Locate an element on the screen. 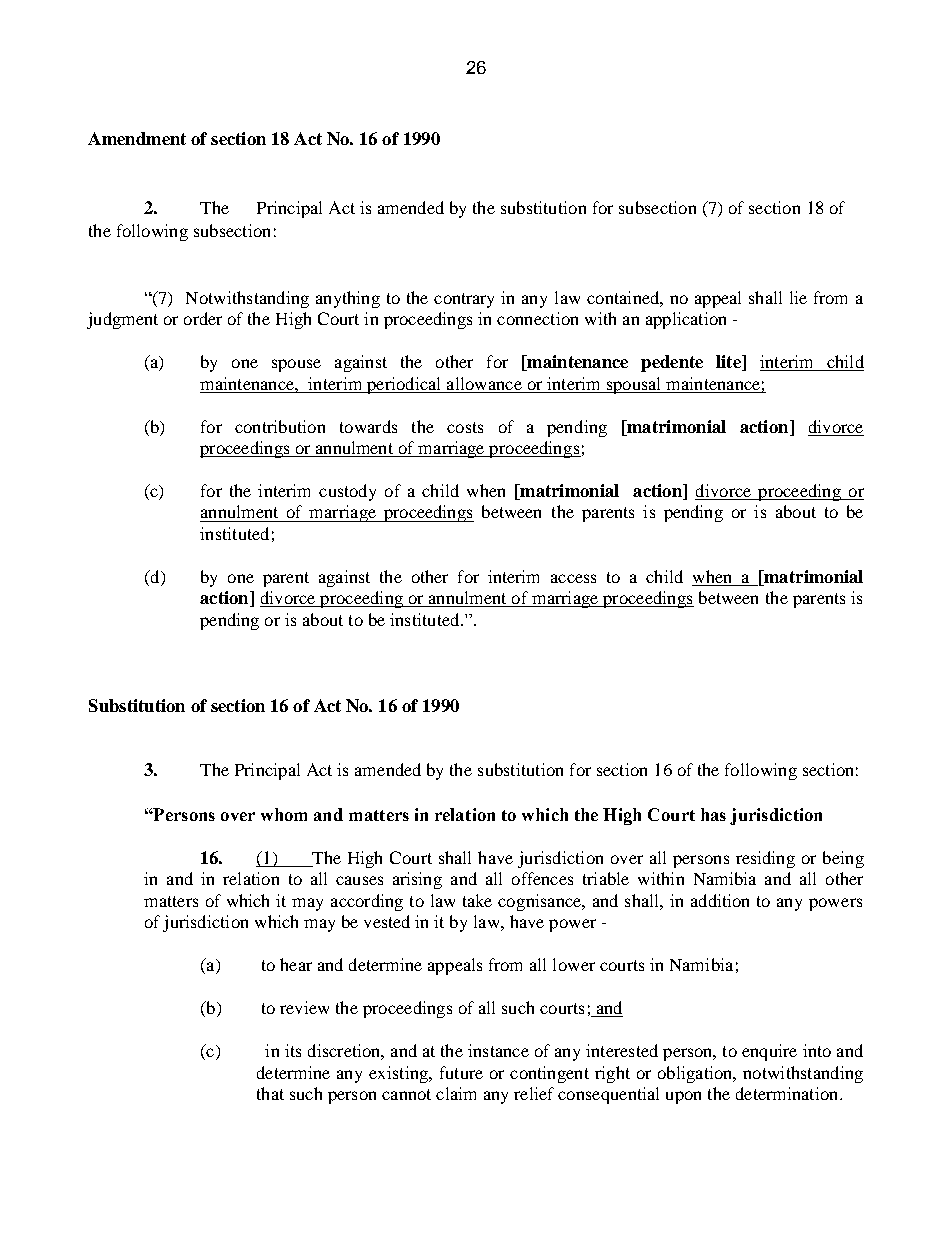  Amendment is located at coordinates (137, 138).
